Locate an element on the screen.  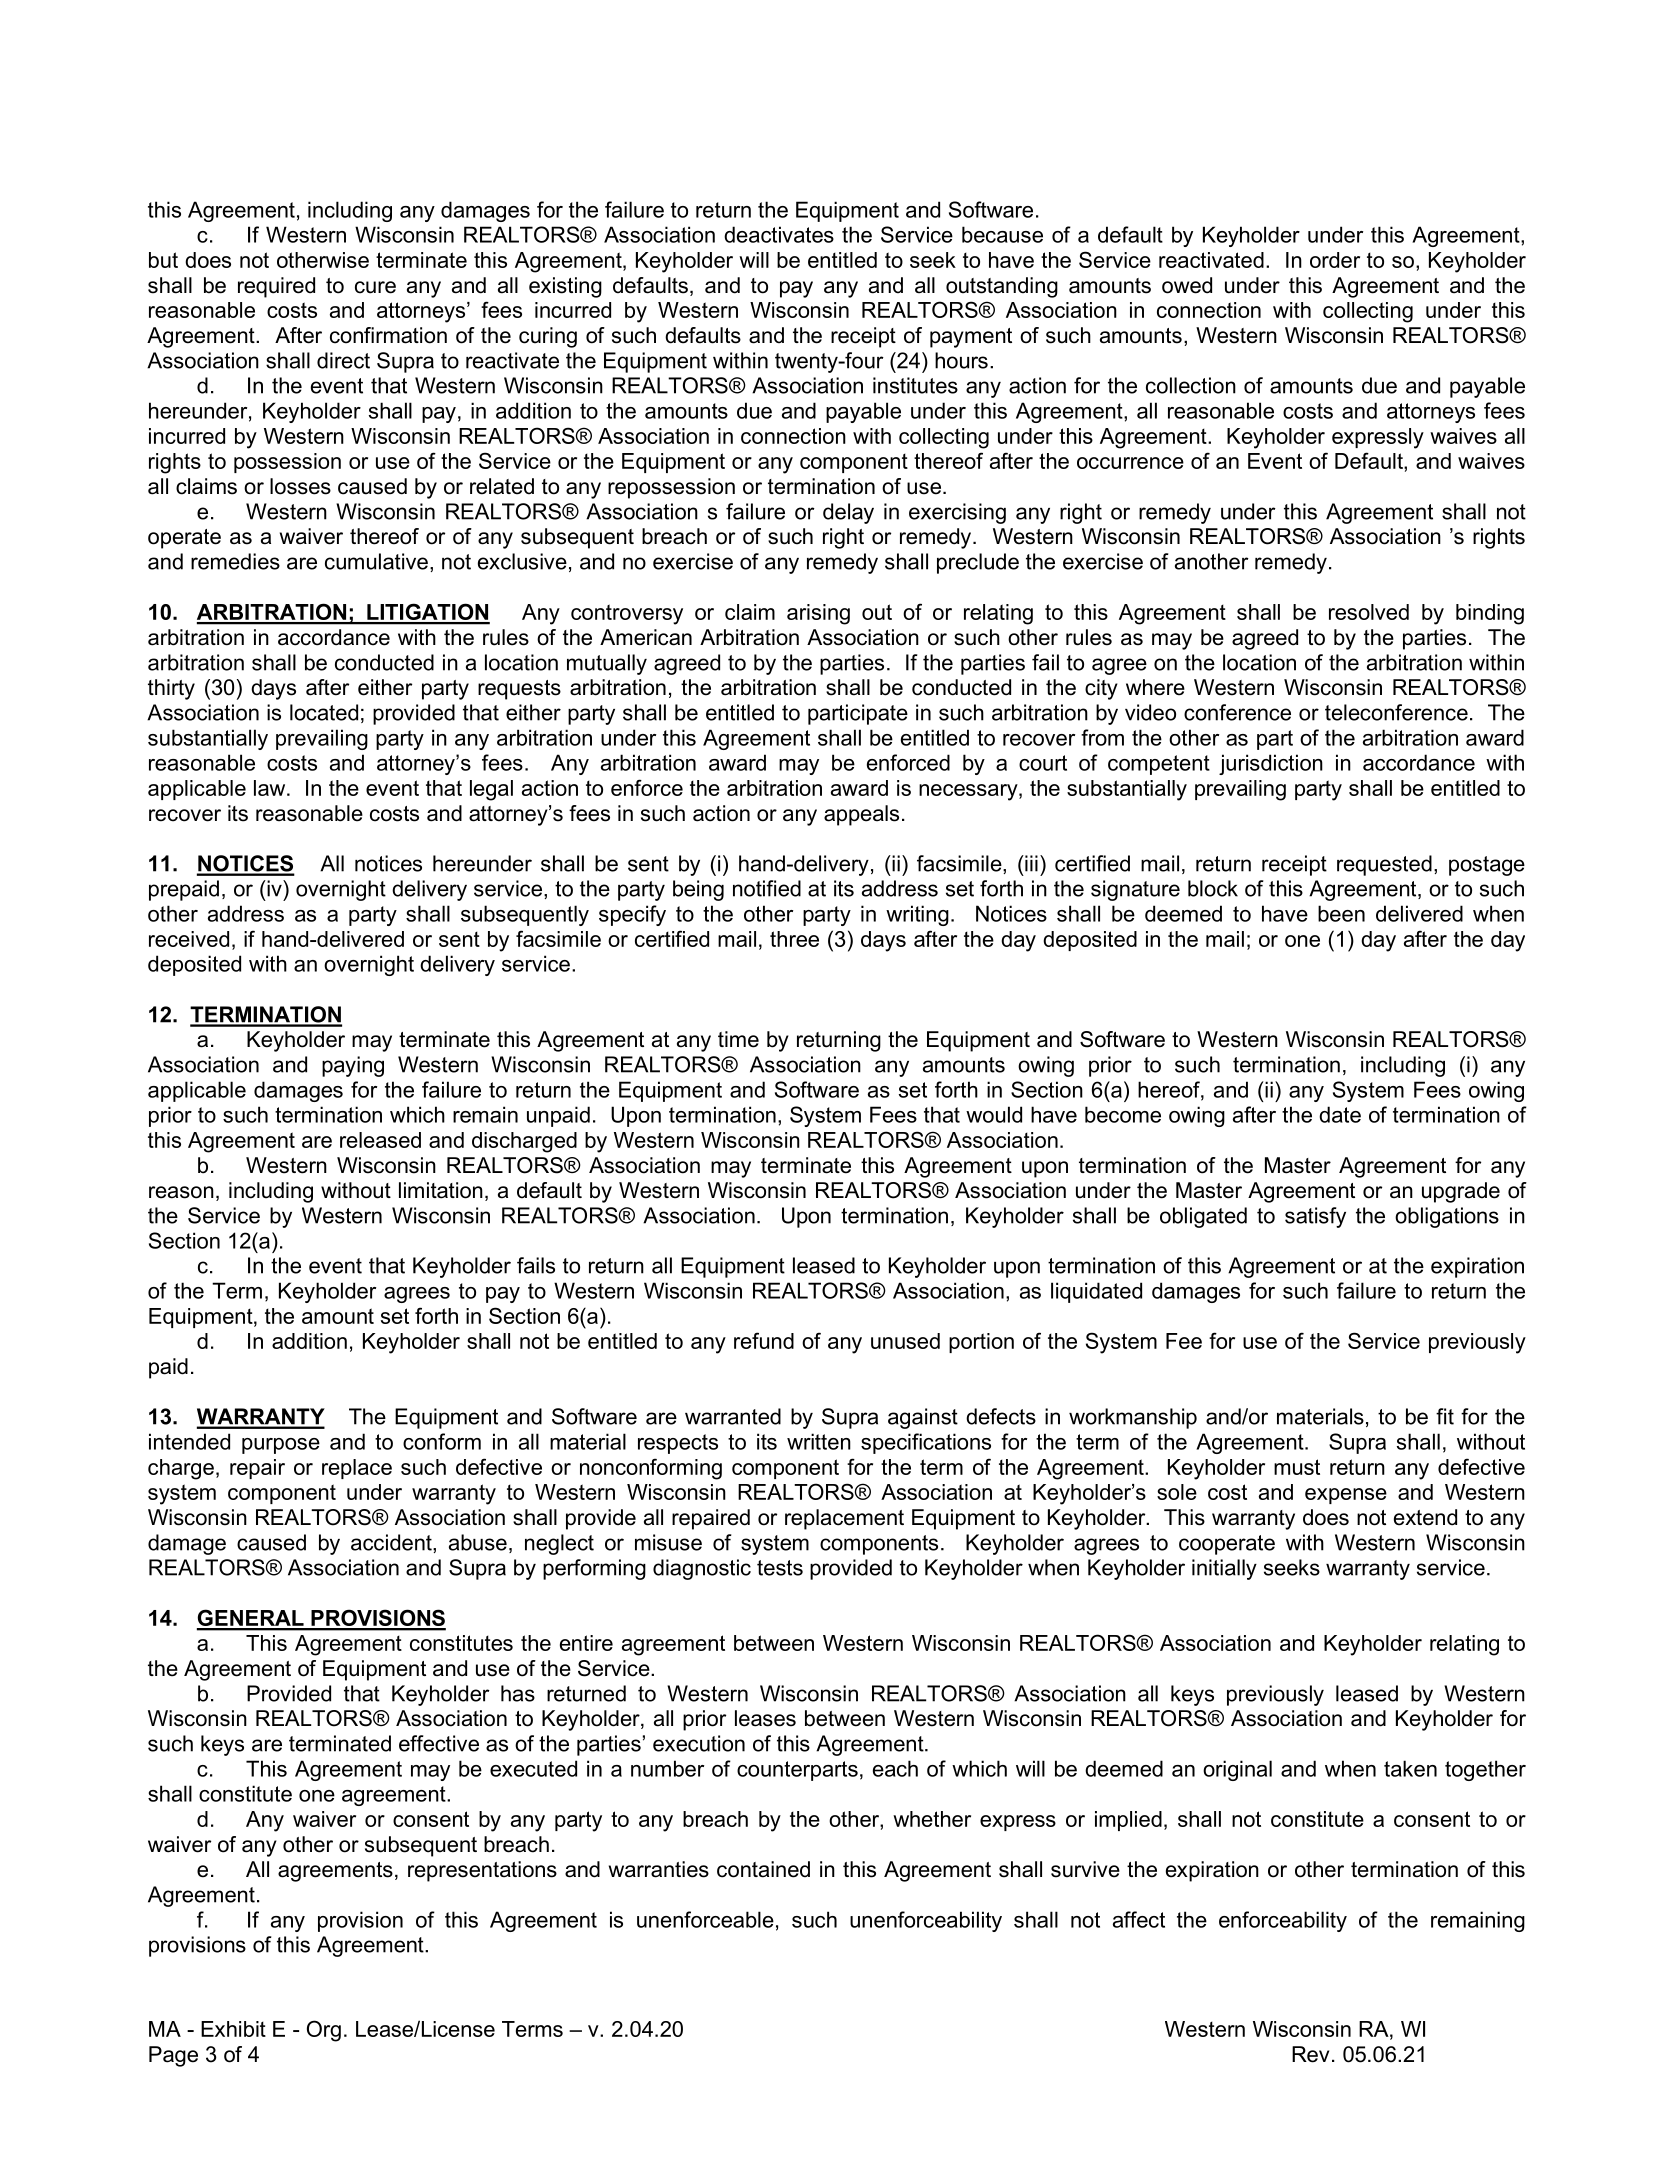
would is located at coordinates (994, 1114).
